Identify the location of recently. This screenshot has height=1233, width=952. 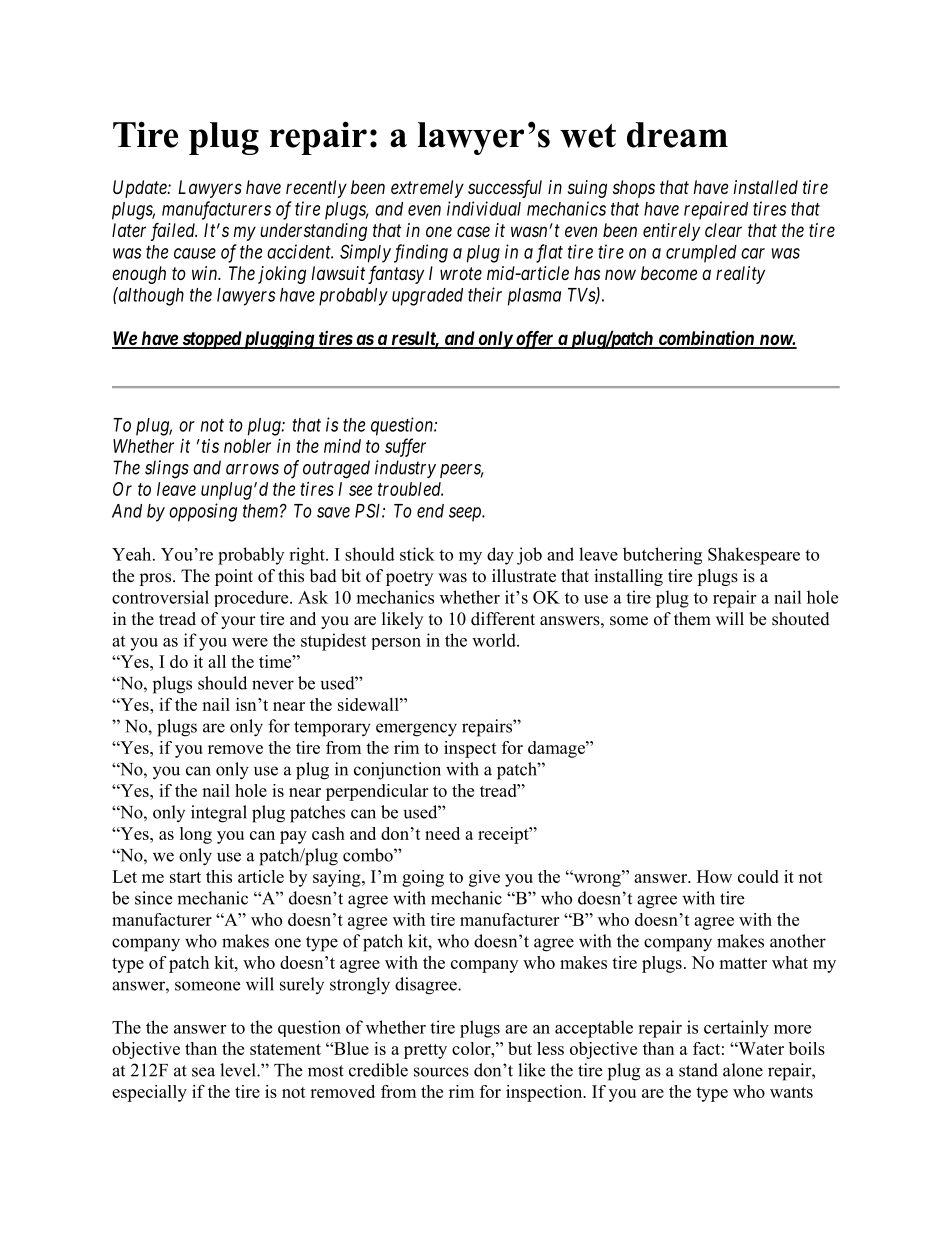
(316, 189).
